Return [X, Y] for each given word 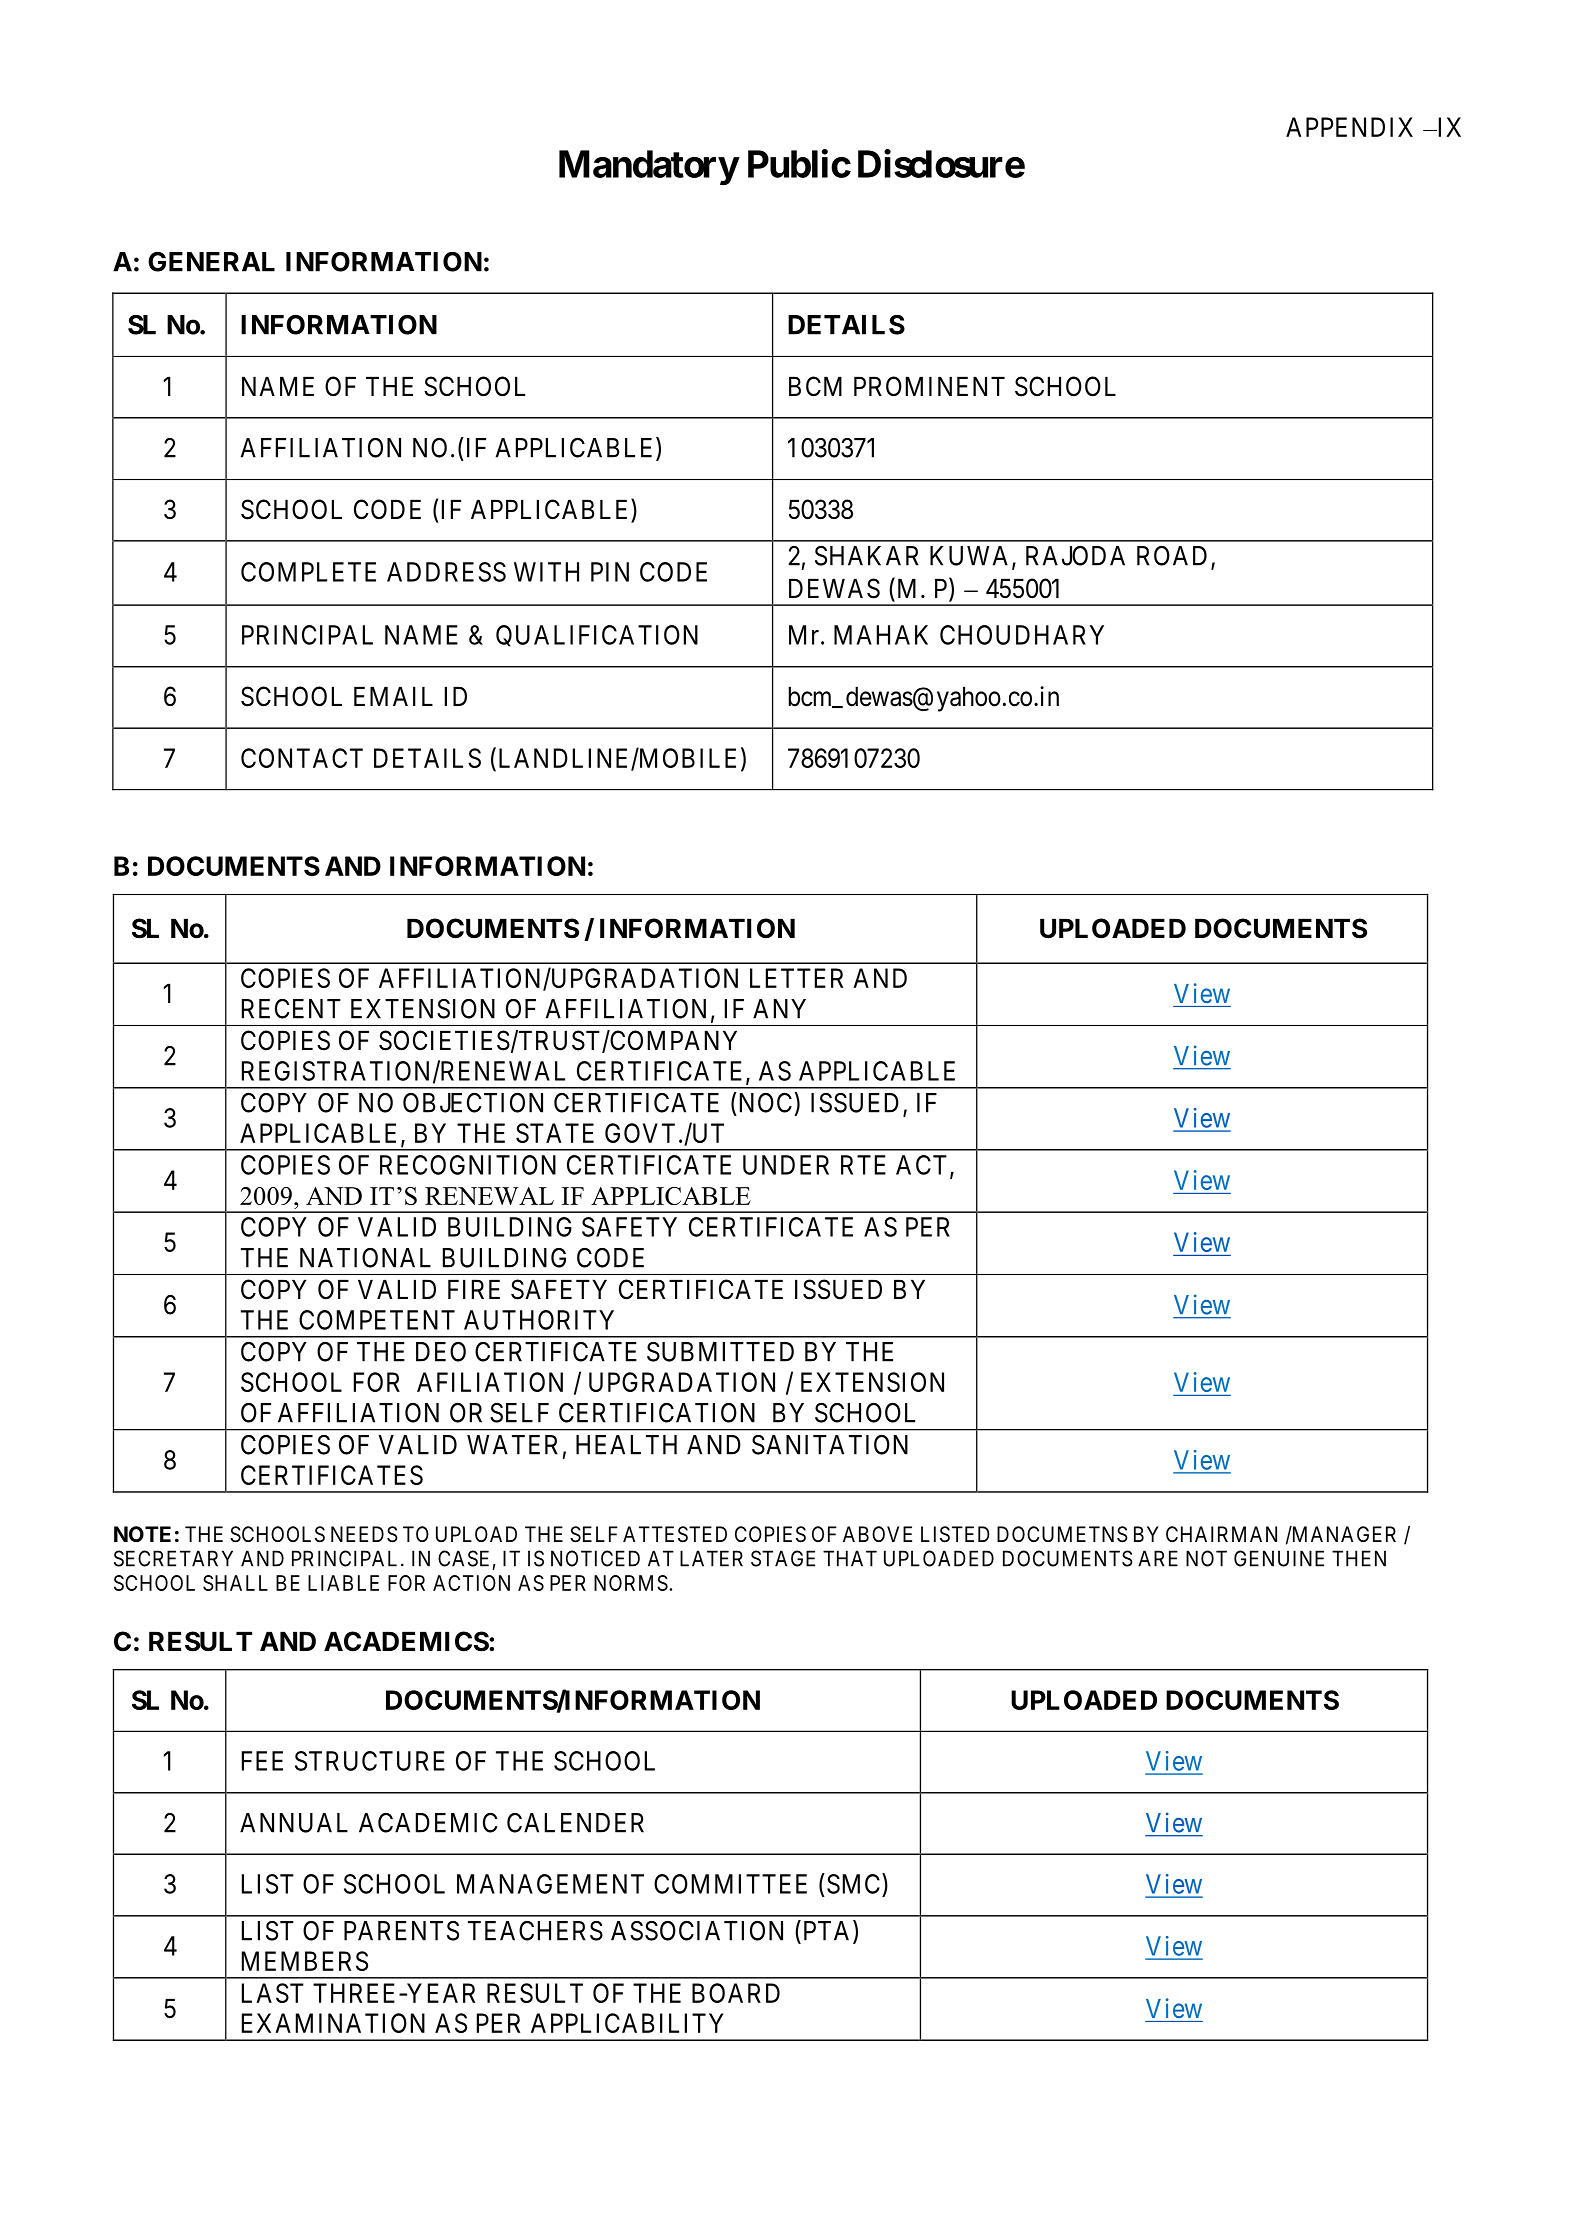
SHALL [235, 1583]
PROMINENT [929, 386]
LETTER [796, 978]
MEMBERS [305, 1961]
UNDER [786, 1165]
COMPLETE [308, 572]
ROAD [1172, 556]
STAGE [783, 1558]
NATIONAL [365, 1258]
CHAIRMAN [1221, 1534]
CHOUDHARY [1022, 635]
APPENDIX [1349, 127]
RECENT [291, 1009]
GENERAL [211, 262]
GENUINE [1279, 1558]
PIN [610, 572]
